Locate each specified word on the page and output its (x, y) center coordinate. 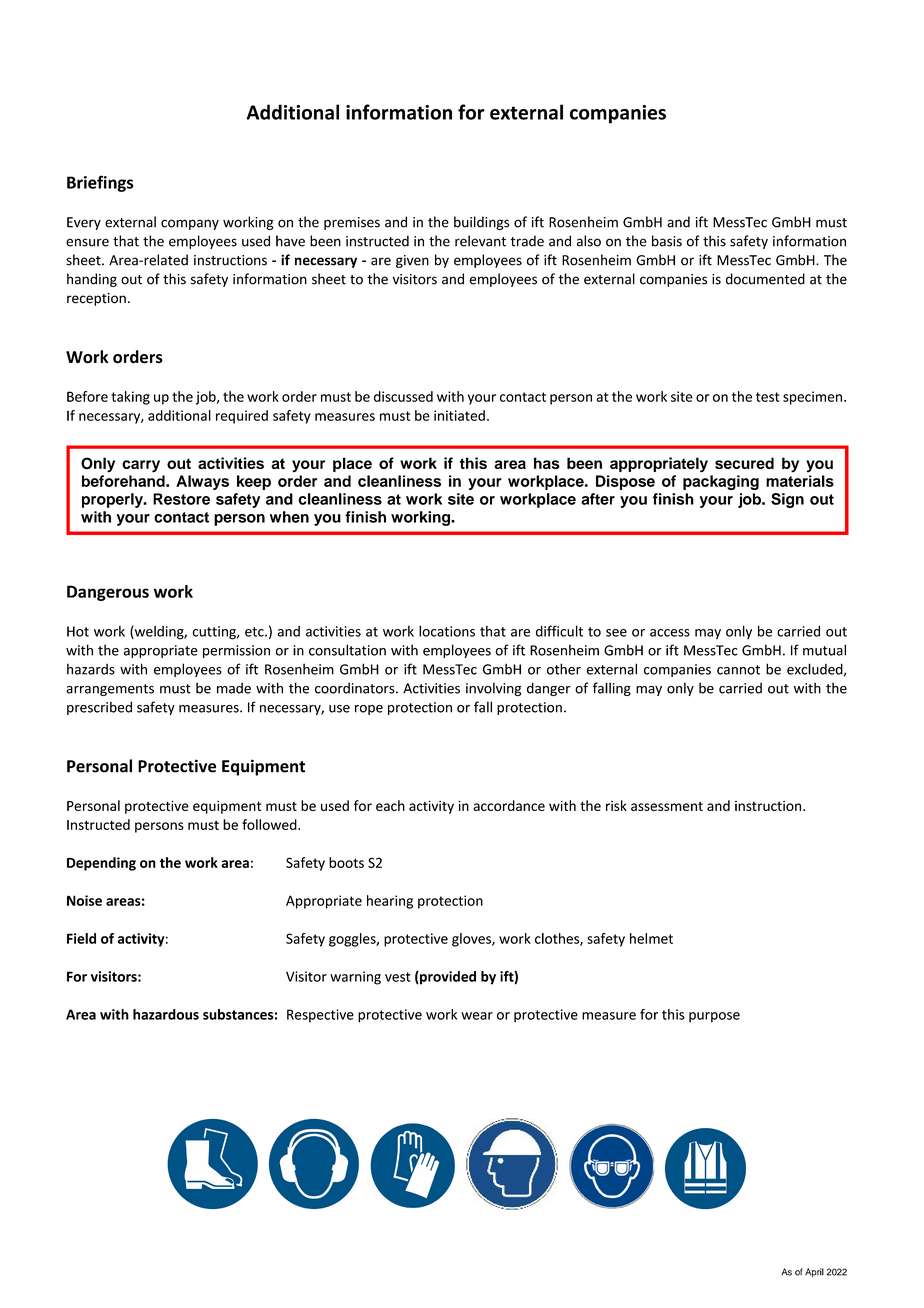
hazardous (166, 1014)
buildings (481, 223)
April (814, 1272)
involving (493, 689)
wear (477, 1016)
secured (744, 463)
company (190, 224)
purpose (714, 1017)
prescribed (99, 708)
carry (141, 466)
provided (447, 978)
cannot (738, 670)
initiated (459, 415)
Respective (320, 1016)
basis (667, 241)
